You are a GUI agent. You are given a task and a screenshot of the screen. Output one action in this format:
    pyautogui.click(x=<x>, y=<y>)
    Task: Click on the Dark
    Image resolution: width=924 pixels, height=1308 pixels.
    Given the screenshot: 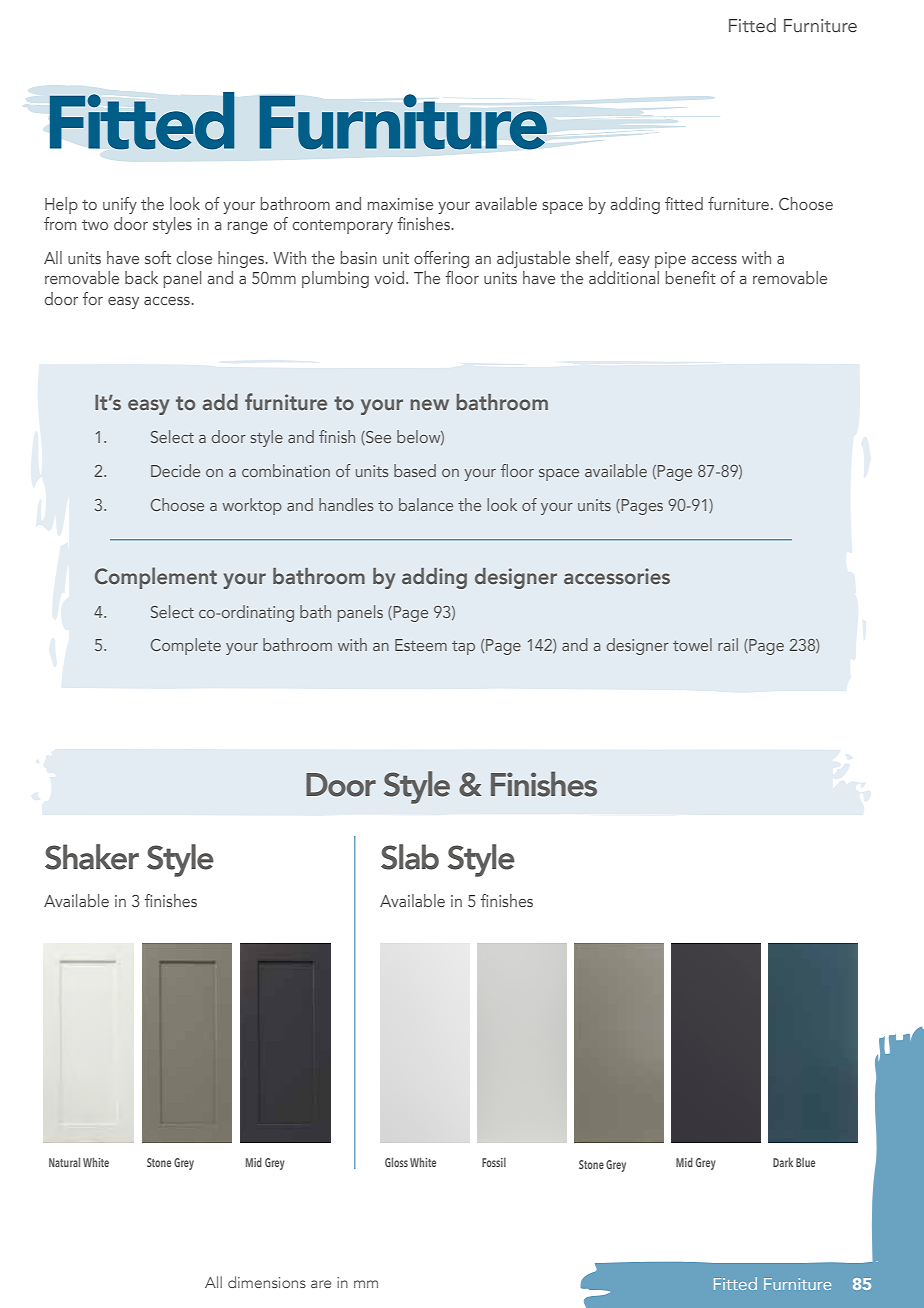 What is the action you would take?
    pyautogui.click(x=783, y=1162)
